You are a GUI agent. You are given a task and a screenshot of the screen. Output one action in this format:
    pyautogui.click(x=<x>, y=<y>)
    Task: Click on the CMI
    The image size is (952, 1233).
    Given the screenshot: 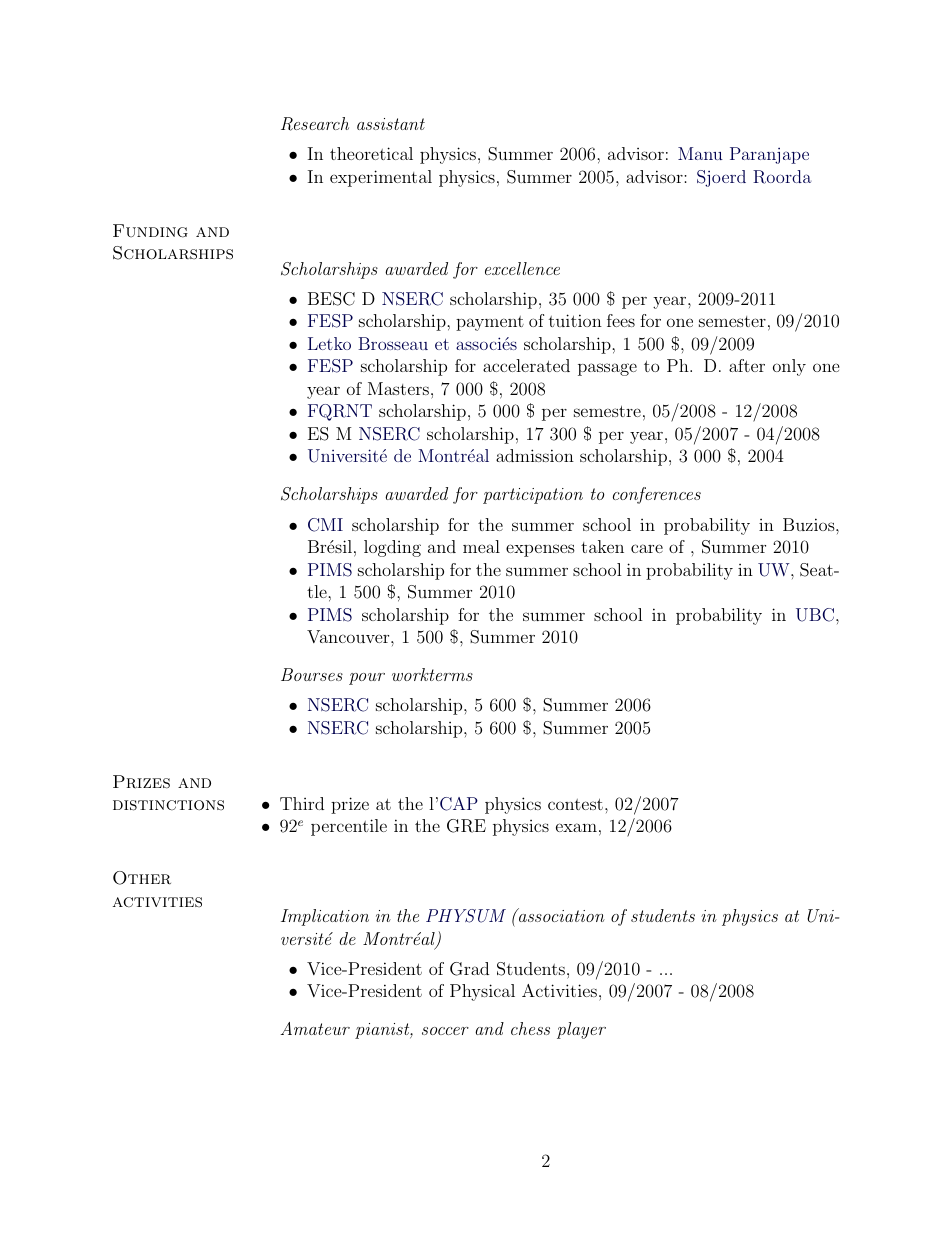 What is the action you would take?
    pyautogui.click(x=325, y=525)
